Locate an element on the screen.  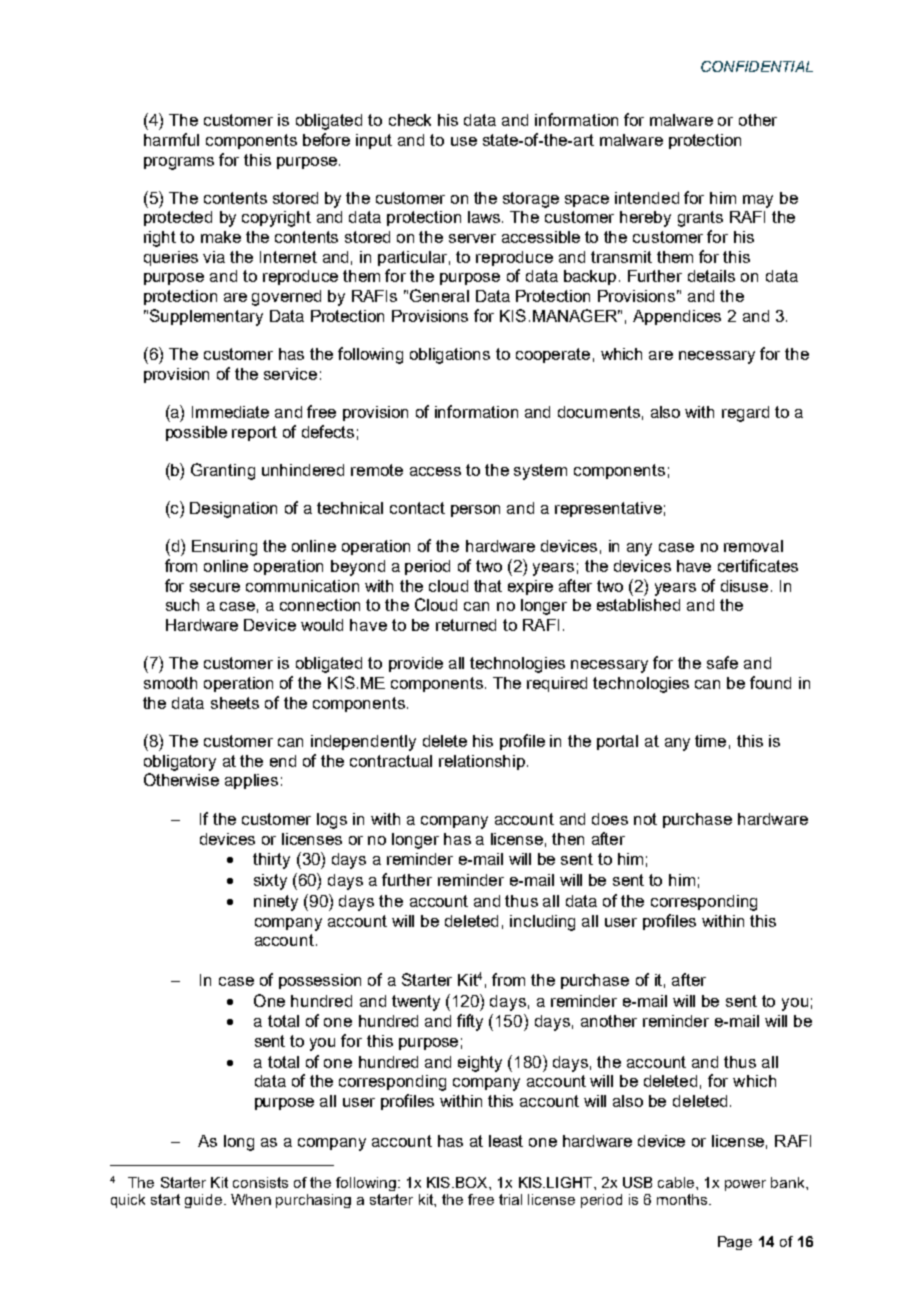
CONFIDENTIAL is located at coordinates (757, 66).
